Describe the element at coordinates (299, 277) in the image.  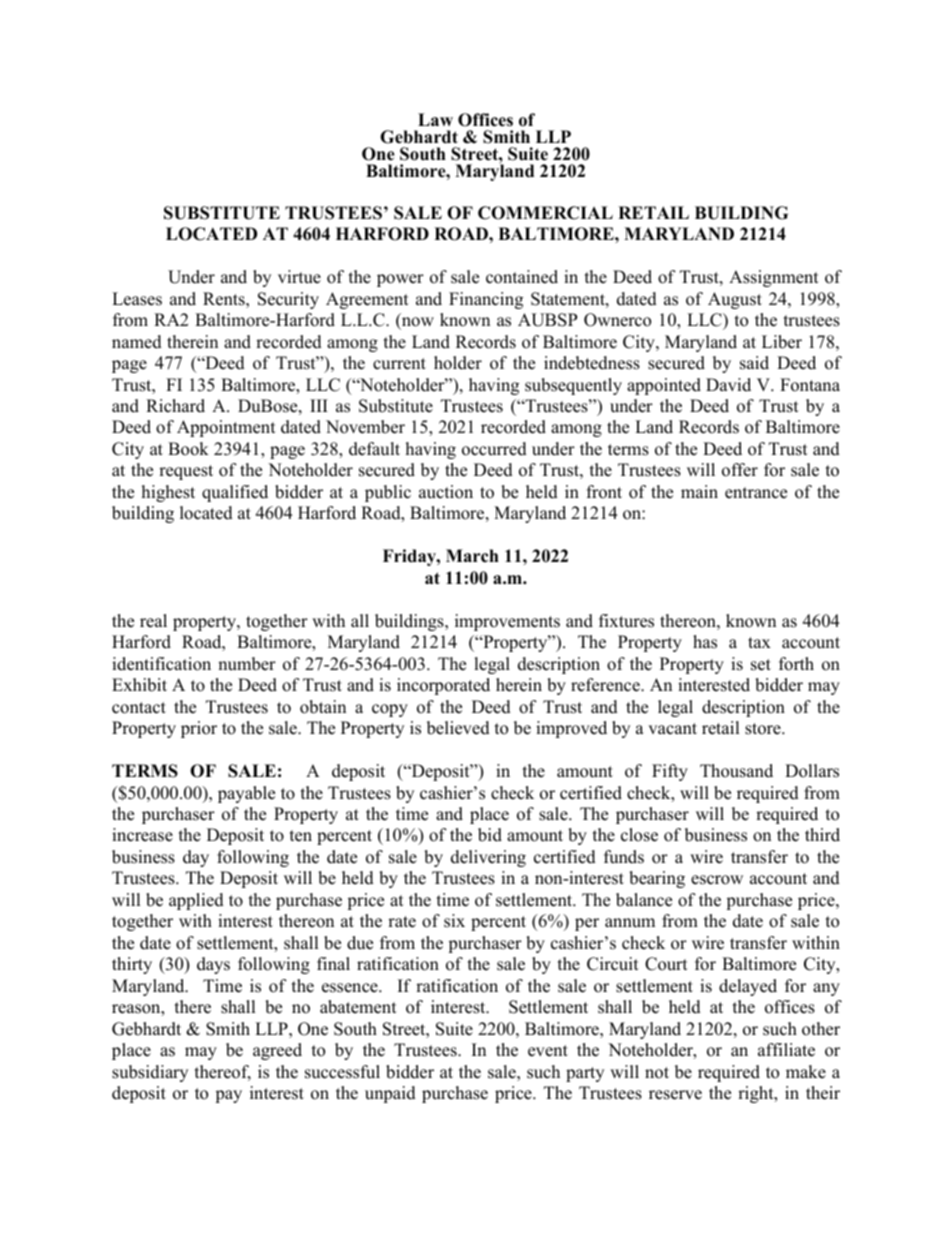
I see `virtue` at that location.
